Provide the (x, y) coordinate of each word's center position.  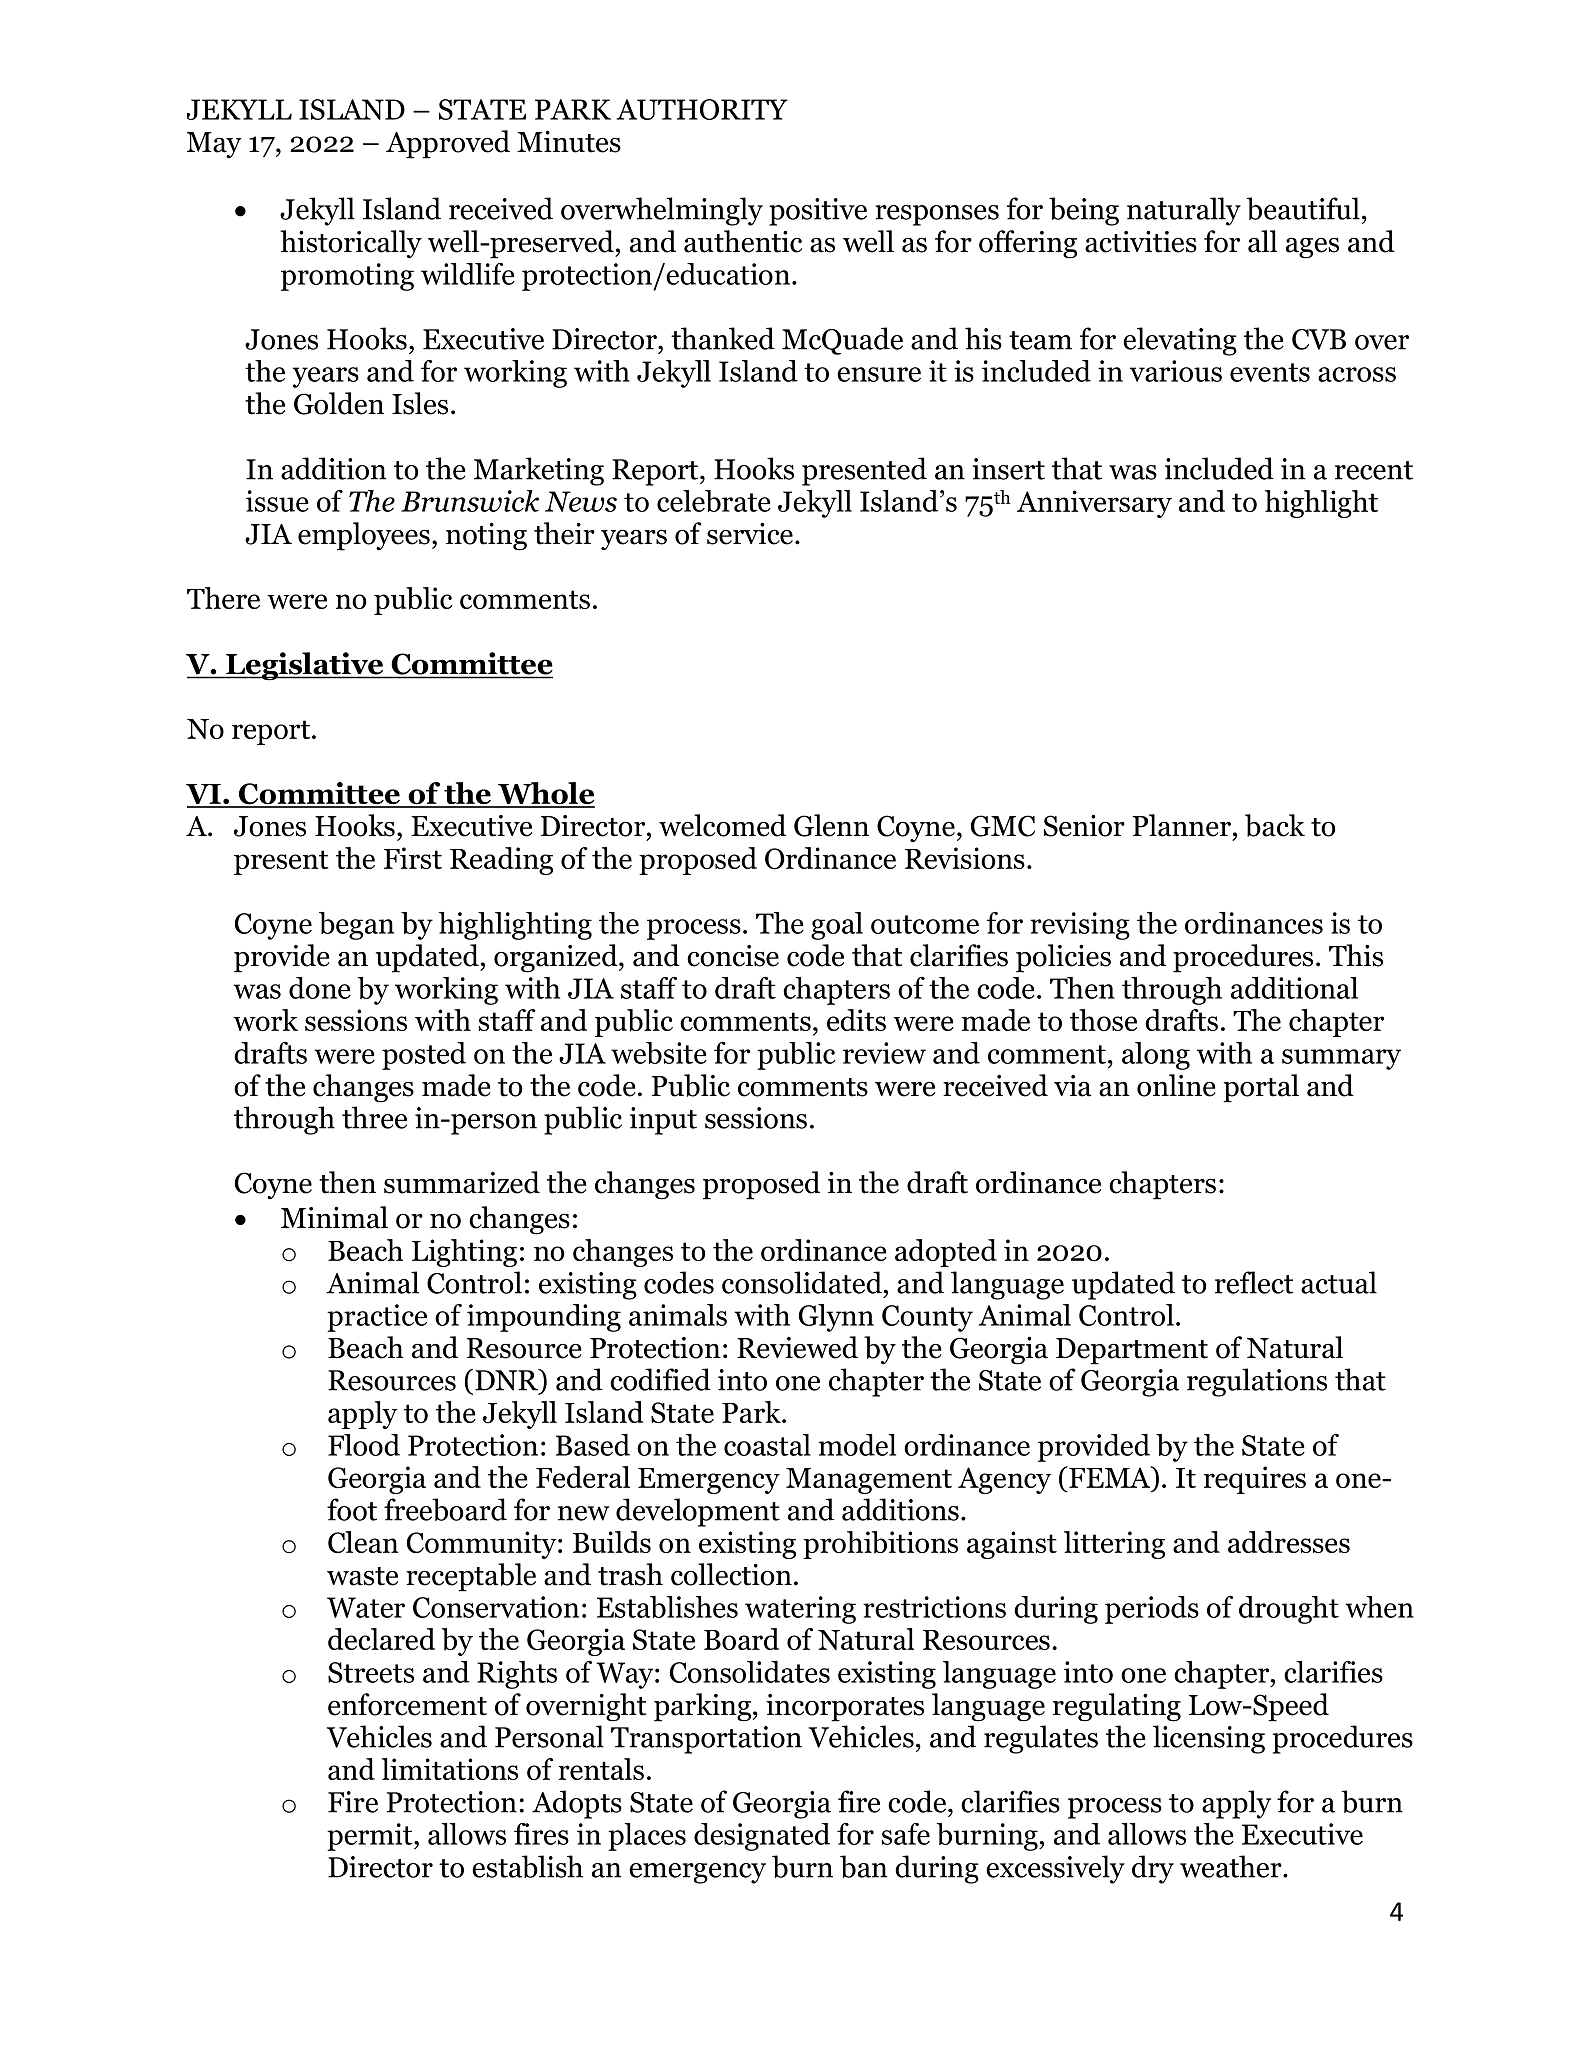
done (320, 988)
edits (856, 1020)
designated (762, 1837)
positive (818, 212)
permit (371, 1837)
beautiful (1303, 208)
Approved (448, 144)
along (1156, 1056)
